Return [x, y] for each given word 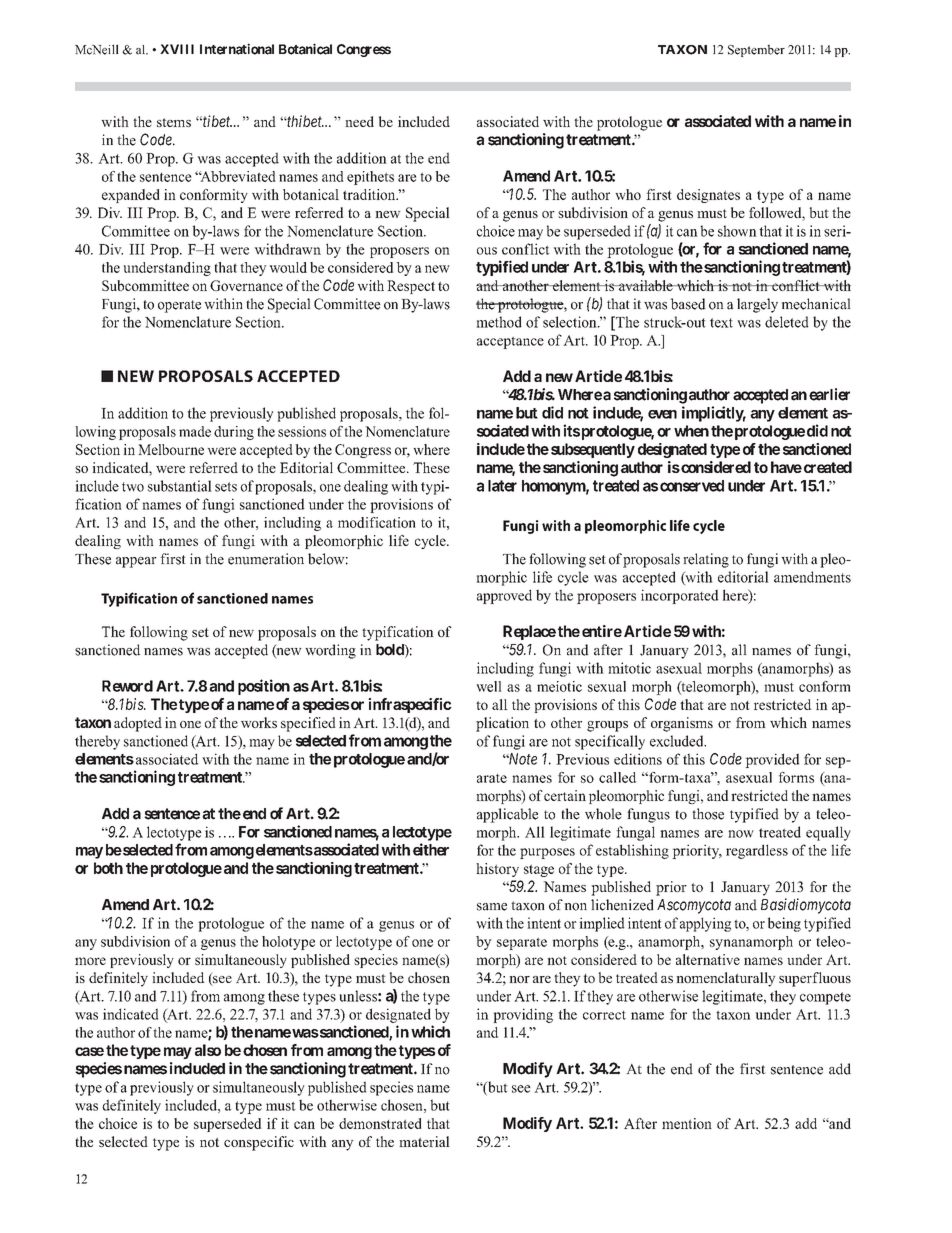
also [208, 1050]
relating [706, 560]
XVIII [177, 49]
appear [136, 562]
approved [504, 596]
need [359, 121]
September [756, 50]
